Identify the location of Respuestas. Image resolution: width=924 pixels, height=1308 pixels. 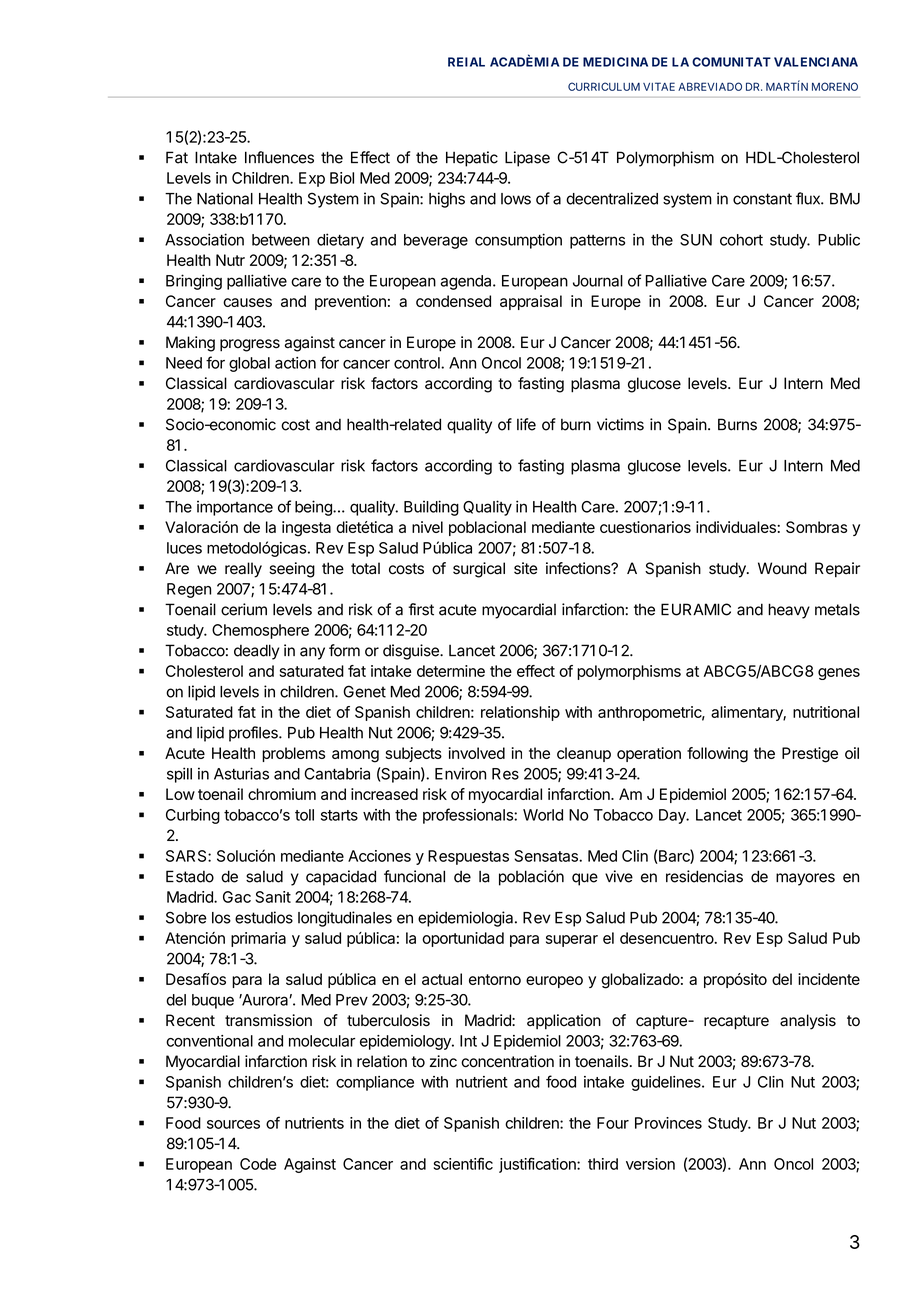
(468, 857).
